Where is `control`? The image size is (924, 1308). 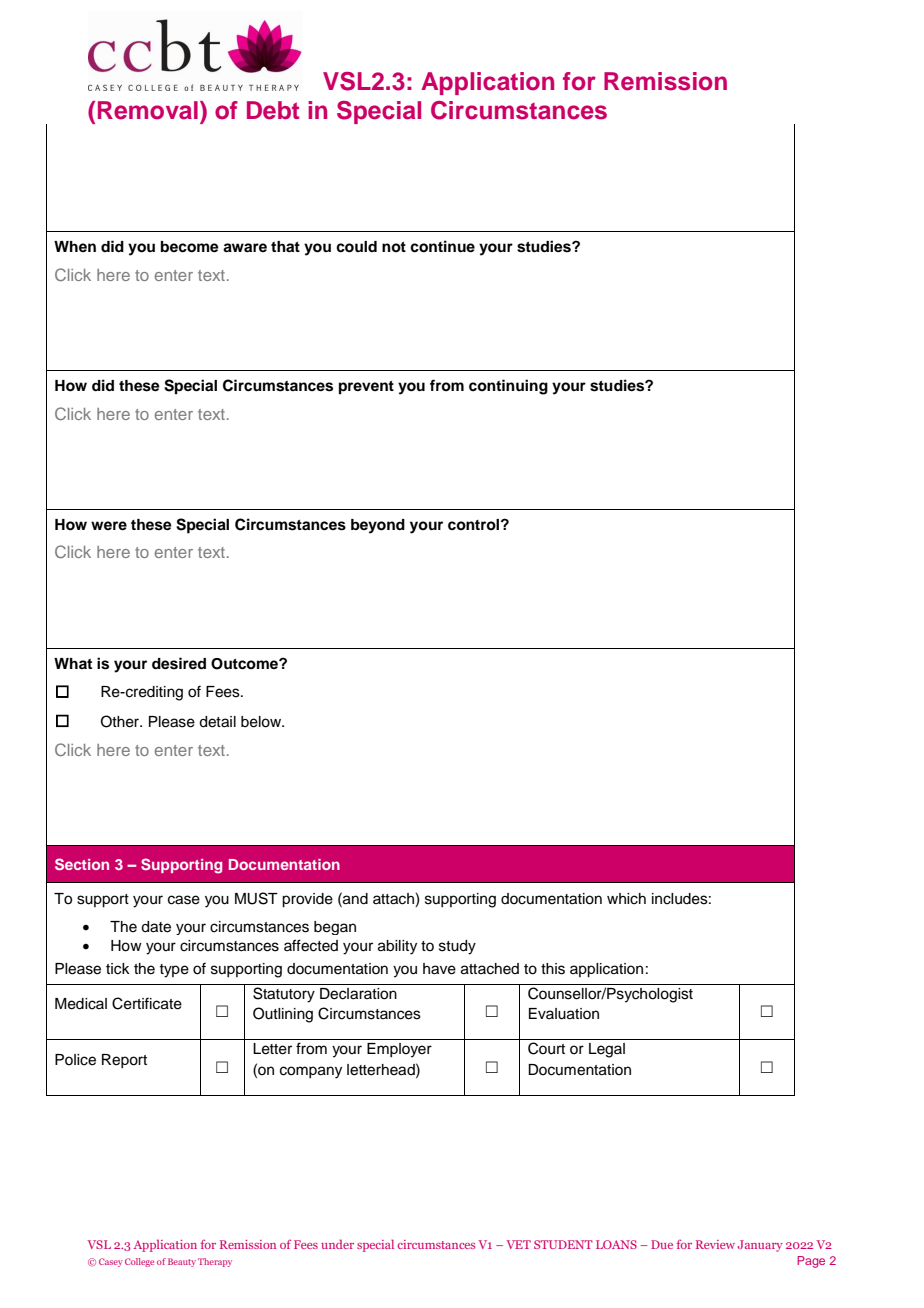
control is located at coordinates (475, 524).
